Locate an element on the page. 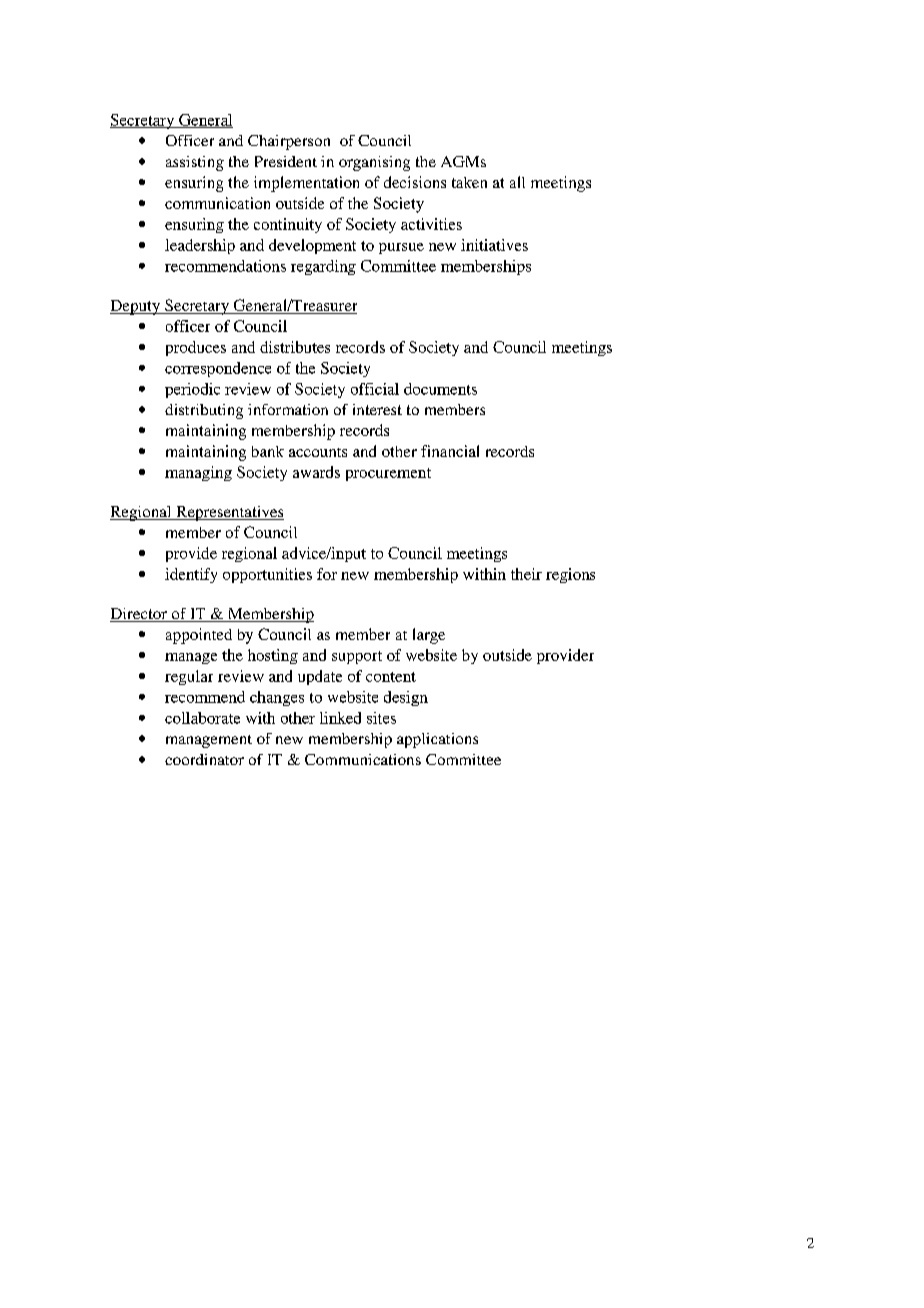  managing is located at coordinates (198, 473).
